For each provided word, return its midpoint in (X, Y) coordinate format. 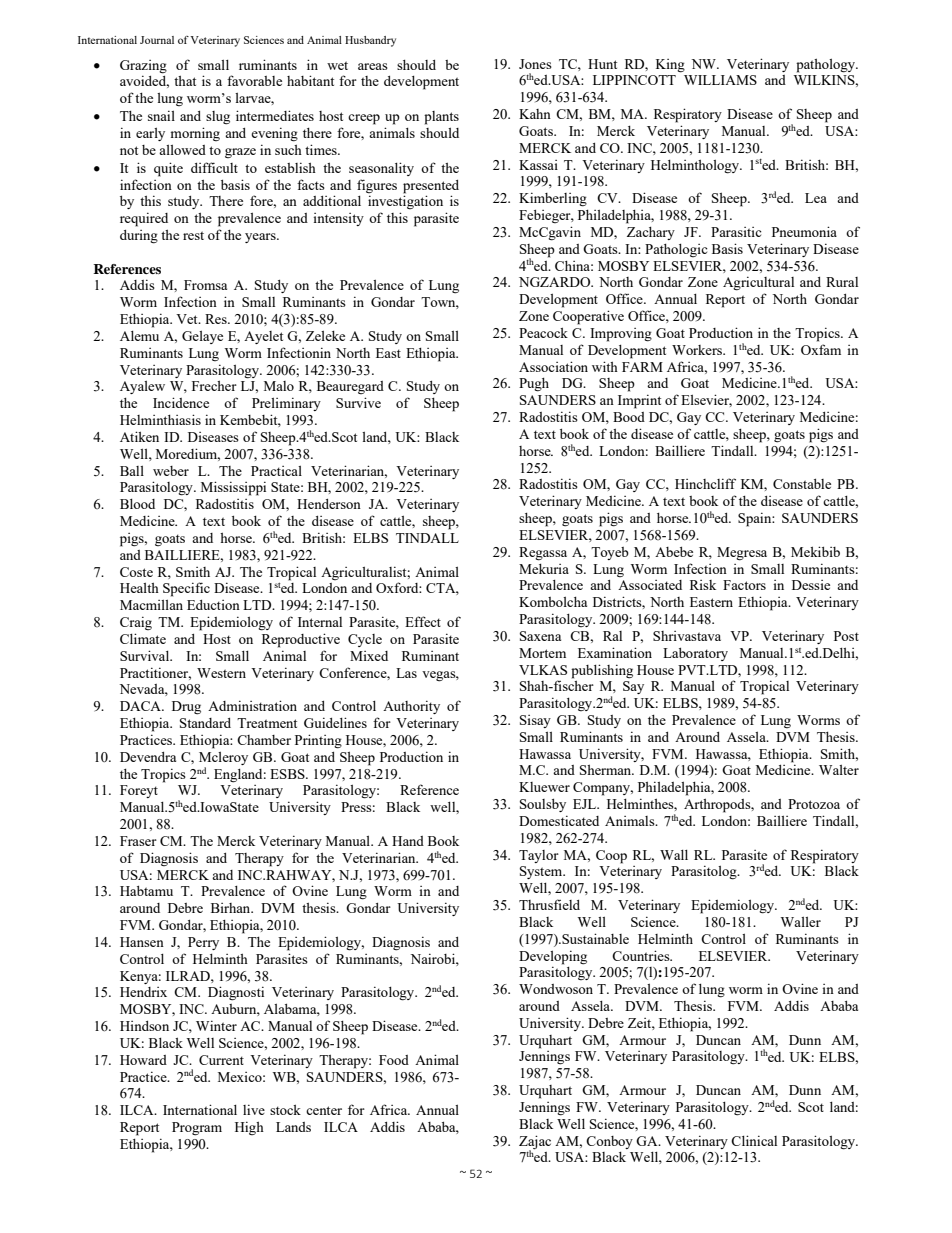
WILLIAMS (720, 80)
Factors (744, 585)
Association (553, 366)
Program (197, 1129)
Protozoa (814, 804)
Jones (535, 64)
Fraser (138, 841)
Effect (423, 621)
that (185, 81)
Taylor (539, 856)
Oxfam (821, 349)
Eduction (213, 605)
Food (394, 1060)
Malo (279, 386)
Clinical (754, 1140)
